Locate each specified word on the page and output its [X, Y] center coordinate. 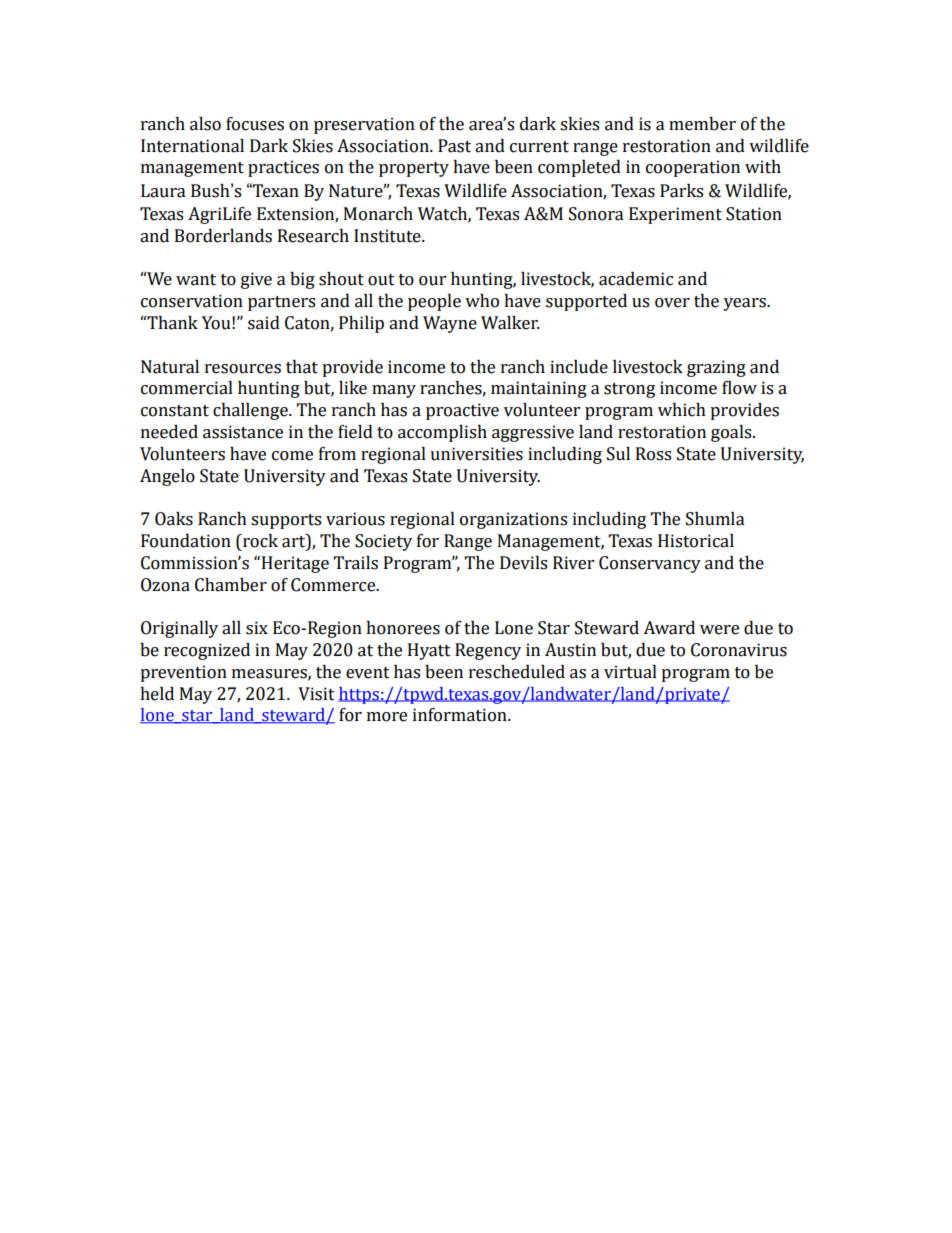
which [682, 410]
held [157, 694]
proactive [462, 411]
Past [454, 146]
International [192, 146]
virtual [630, 672]
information [461, 715]
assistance [243, 432]
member [702, 124]
